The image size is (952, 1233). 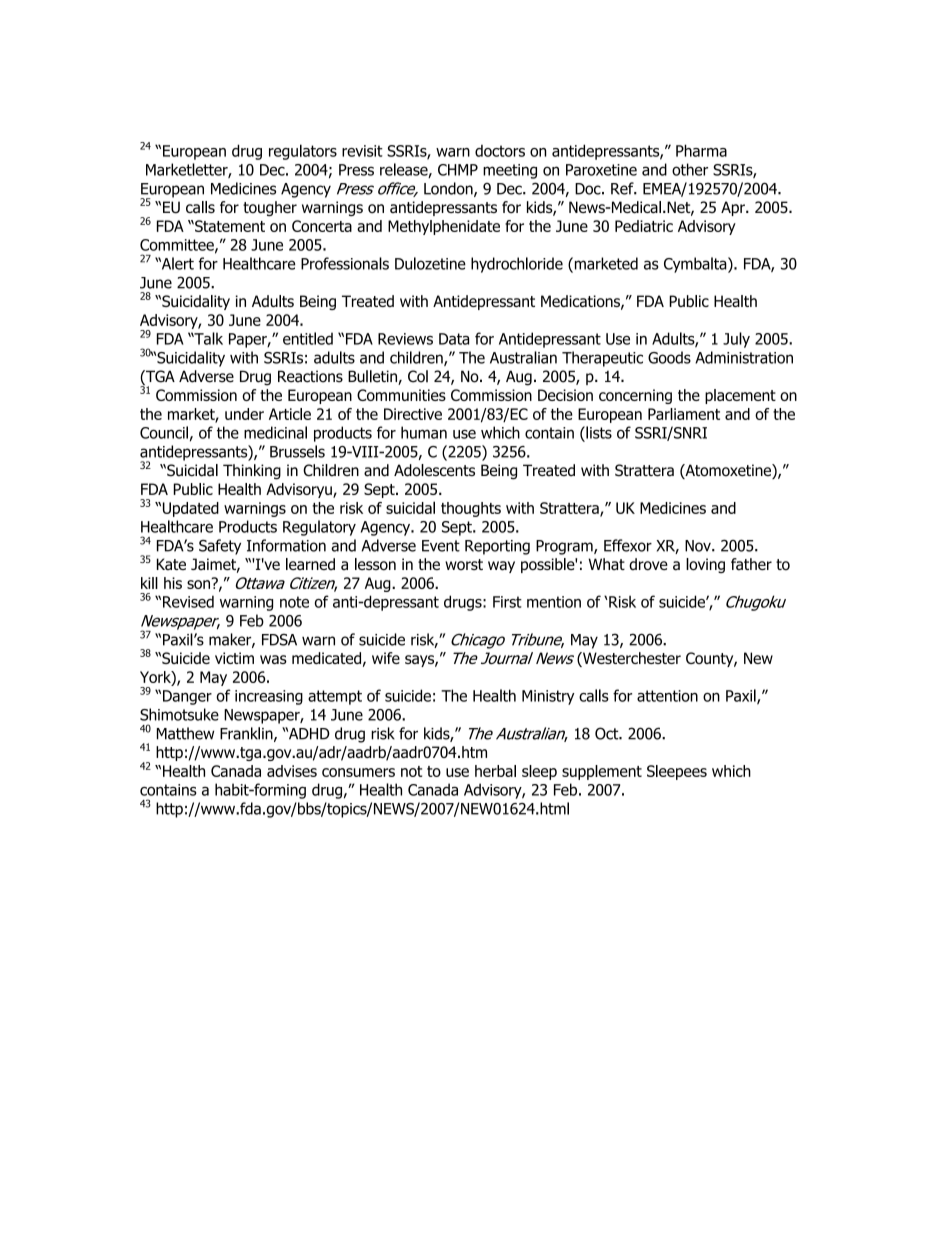 I want to click on Updated, so click(x=189, y=509).
